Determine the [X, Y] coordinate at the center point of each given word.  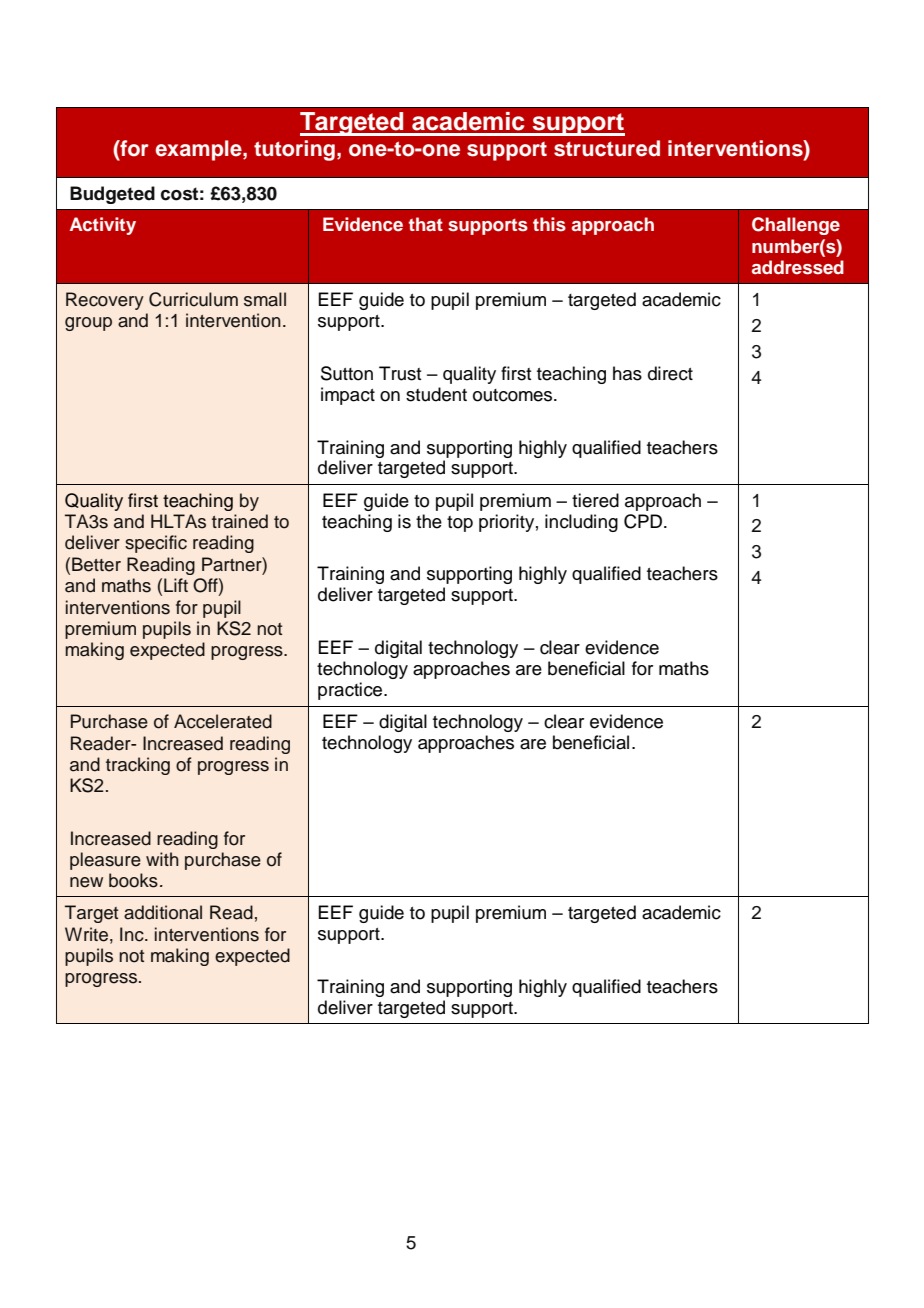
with [162, 859]
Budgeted [112, 195]
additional [163, 912]
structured [607, 148]
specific [156, 544]
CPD [644, 521]
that [426, 224]
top [460, 524]
